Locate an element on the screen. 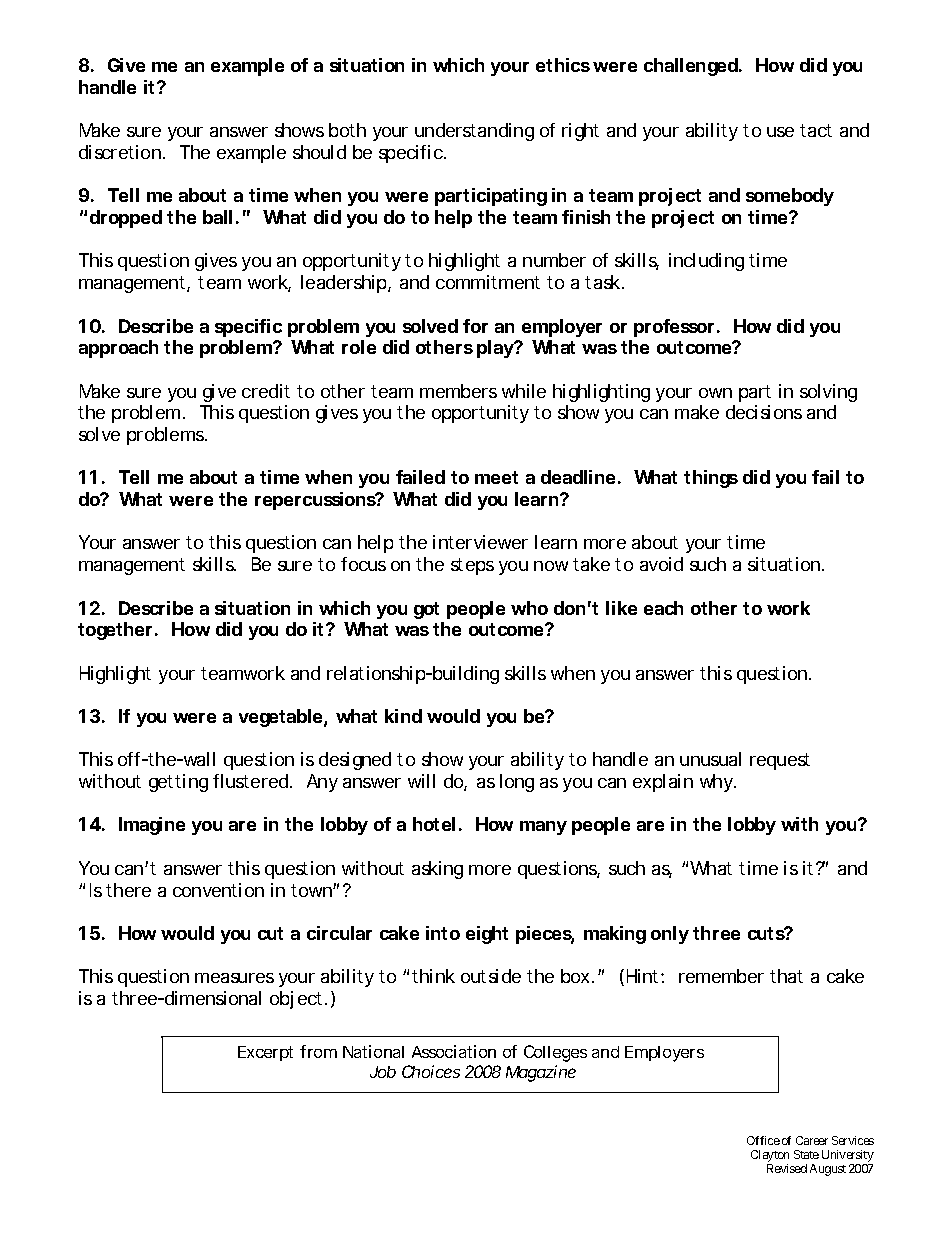  use is located at coordinates (780, 132).
